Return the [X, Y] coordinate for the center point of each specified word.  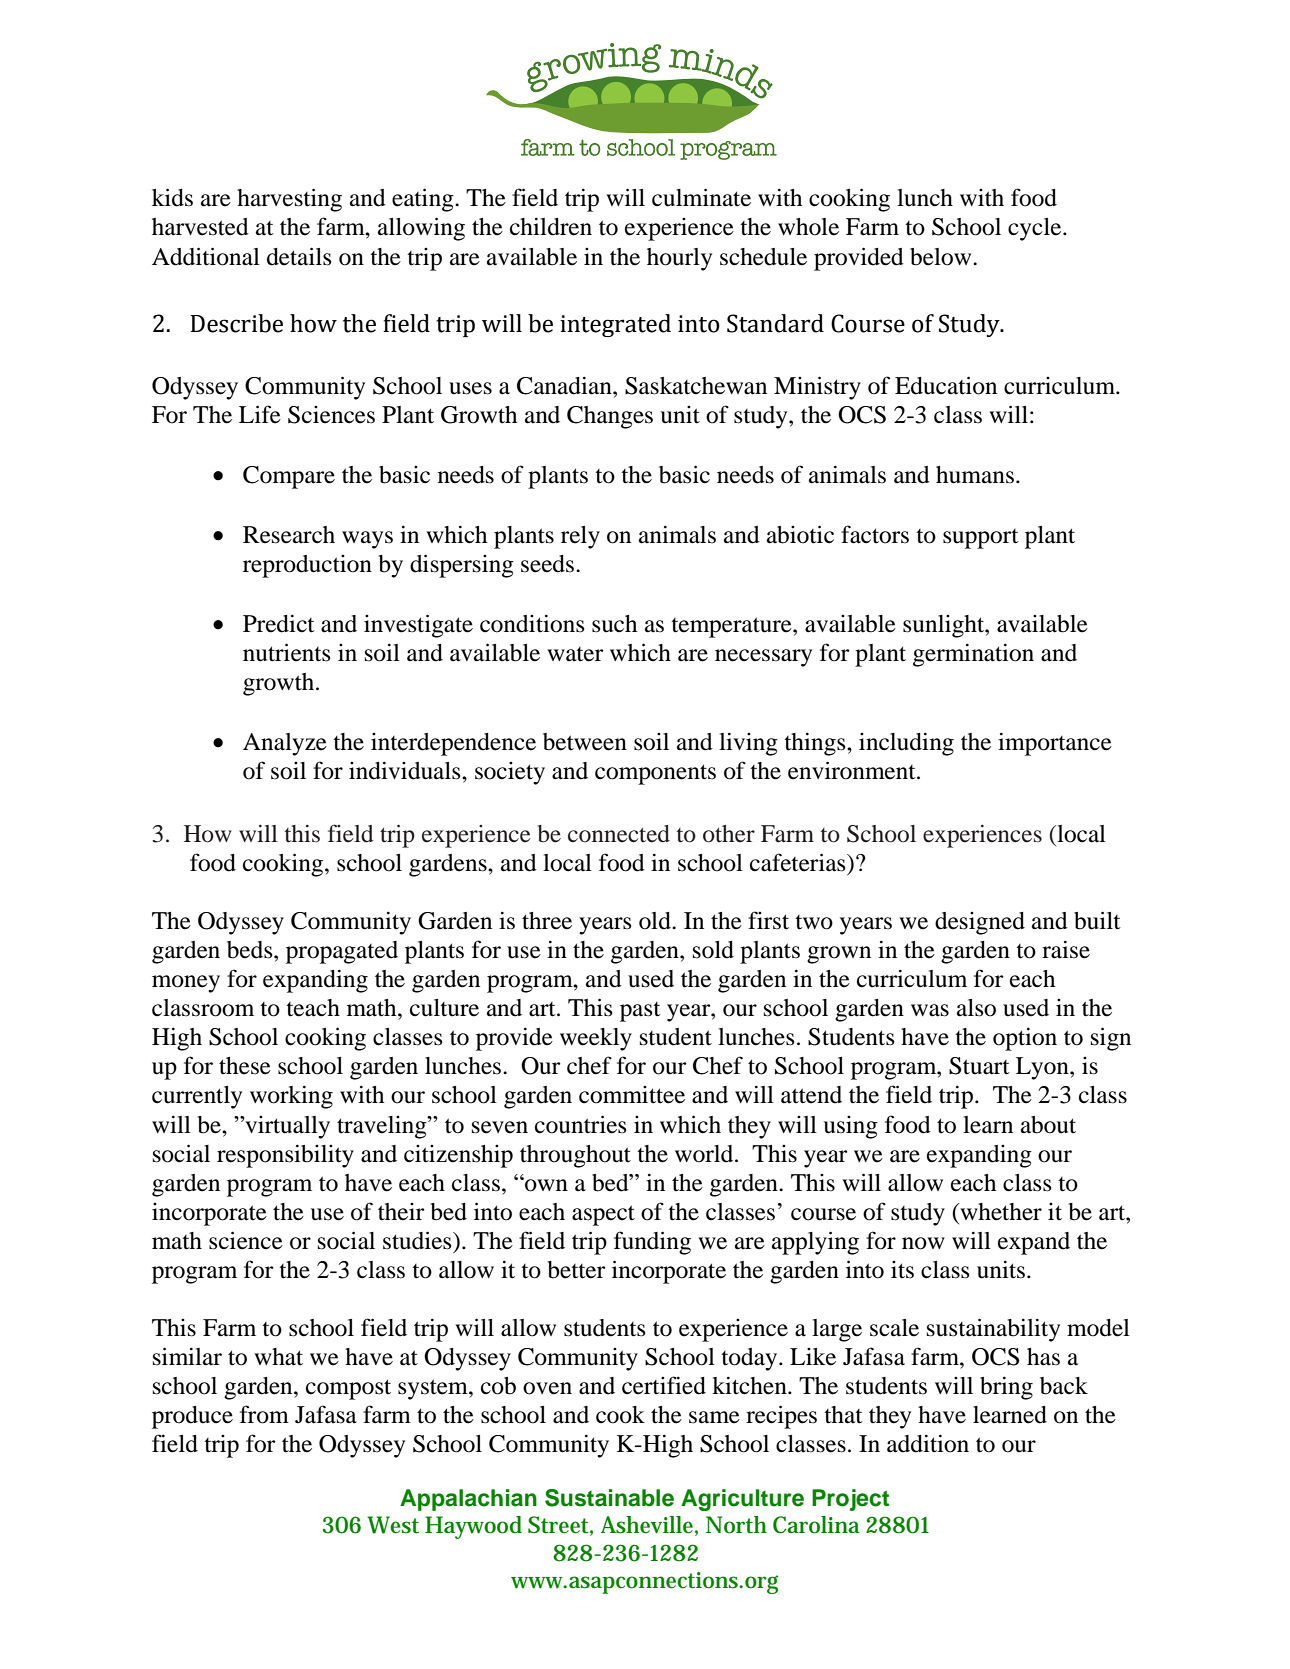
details [299, 256]
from [264, 1414]
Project [850, 1500]
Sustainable [609, 1498]
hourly [679, 259]
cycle [1036, 229]
